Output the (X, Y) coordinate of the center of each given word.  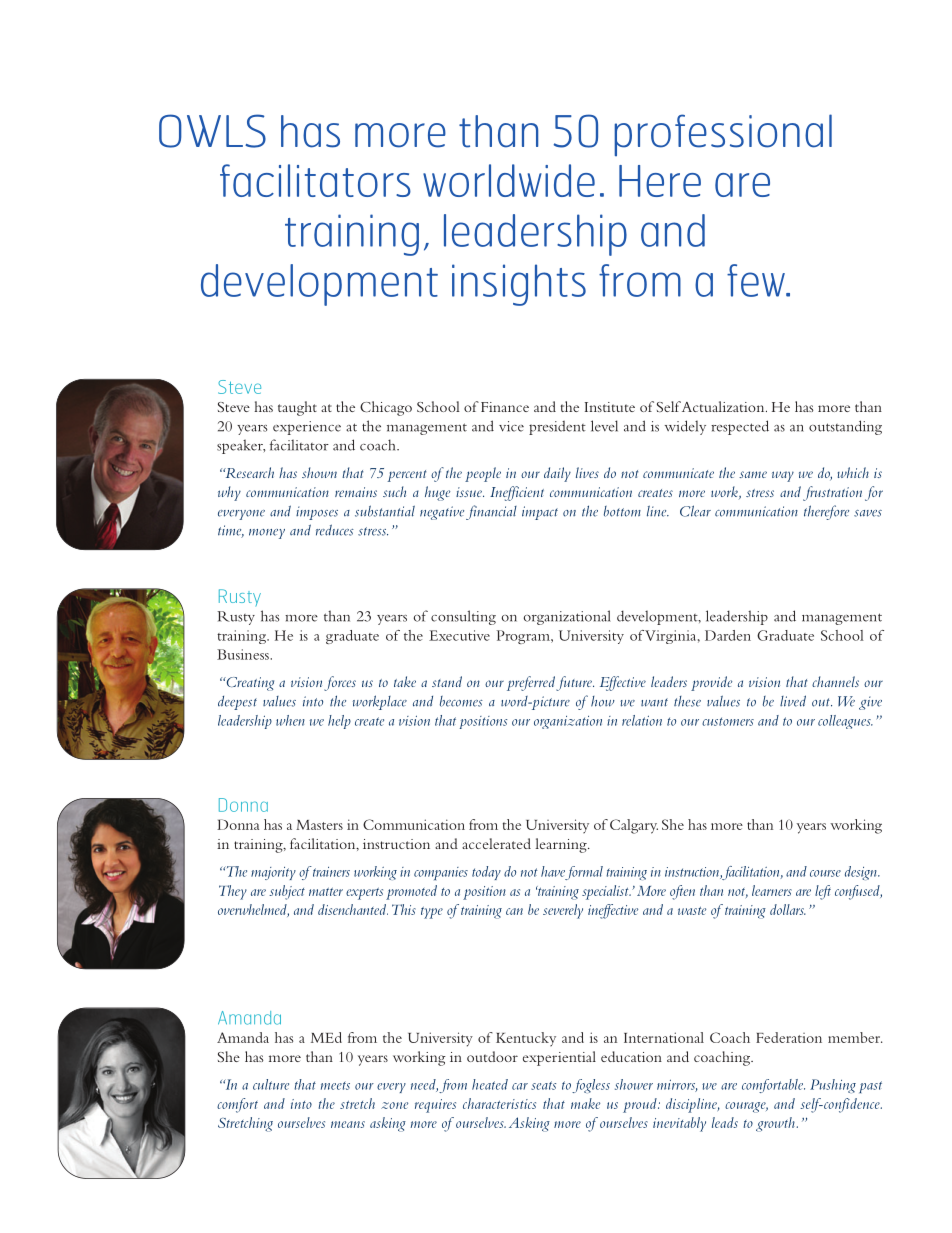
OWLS (212, 131)
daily (557, 474)
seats (543, 1085)
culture (271, 1084)
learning (562, 845)
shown (319, 472)
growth (776, 1124)
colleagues (845, 722)
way (783, 476)
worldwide (509, 180)
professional (723, 135)
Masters (319, 825)
